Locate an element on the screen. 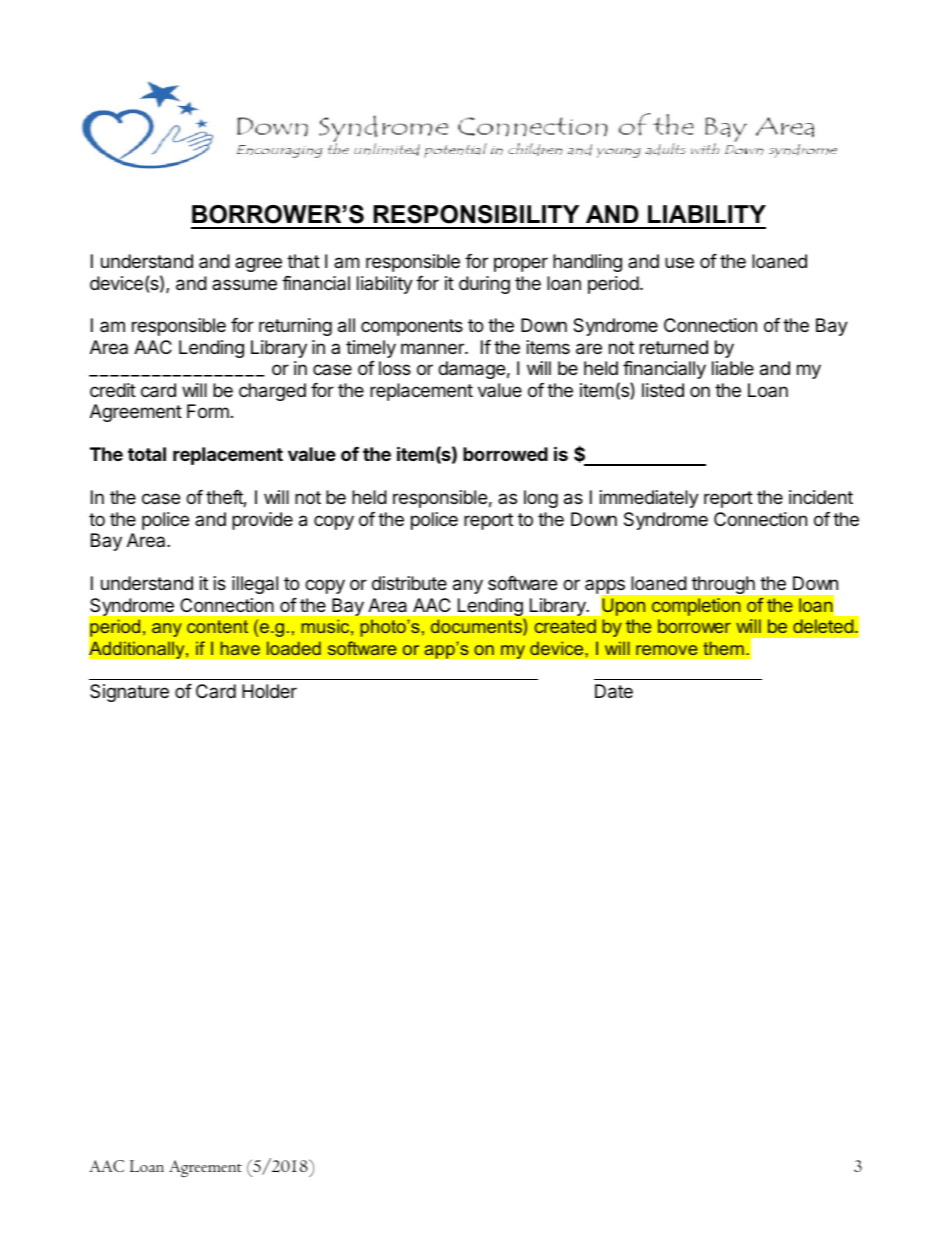  them is located at coordinates (723, 648).
